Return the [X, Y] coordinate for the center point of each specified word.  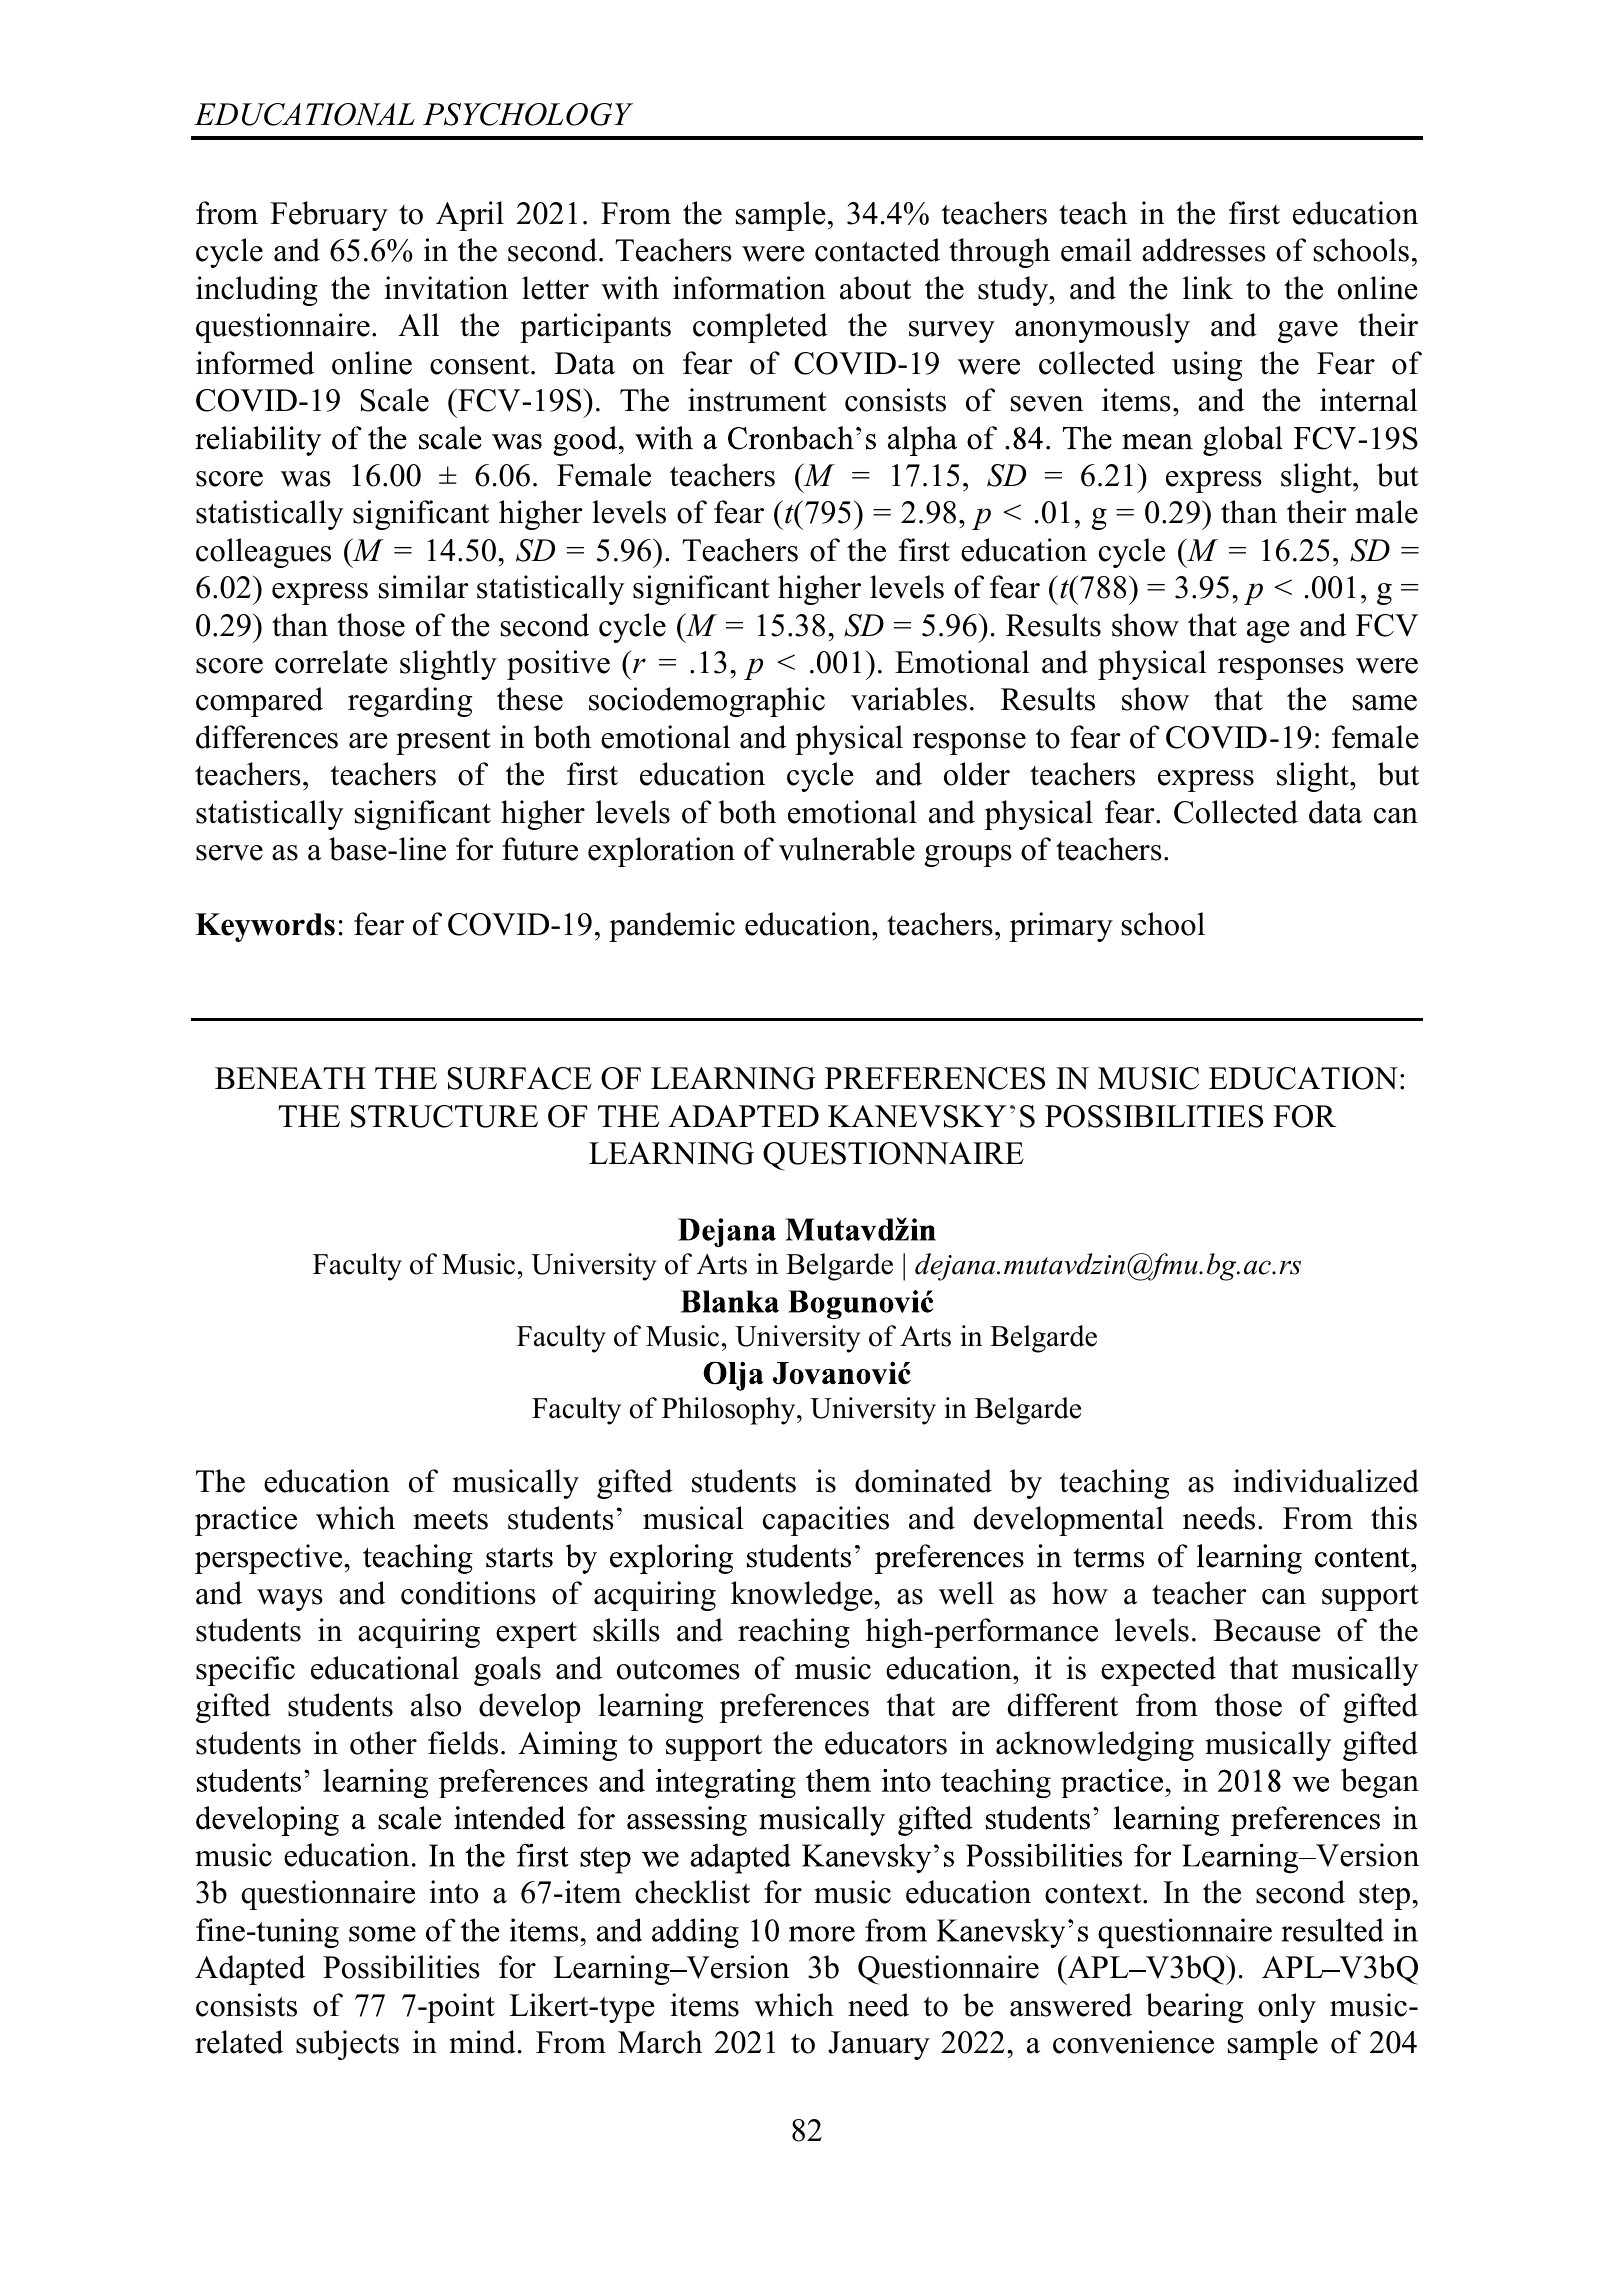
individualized [1326, 1481]
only [1287, 2008]
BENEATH [290, 1078]
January [879, 2045]
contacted [877, 250]
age [1268, 632]
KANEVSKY [917, 1116]
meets [450, 1520]
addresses [1204, 250]
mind [482, 2042]
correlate [331, 662]
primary [1061, 927]
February [329, 216]
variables [909, 699]
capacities [826, 1521]
